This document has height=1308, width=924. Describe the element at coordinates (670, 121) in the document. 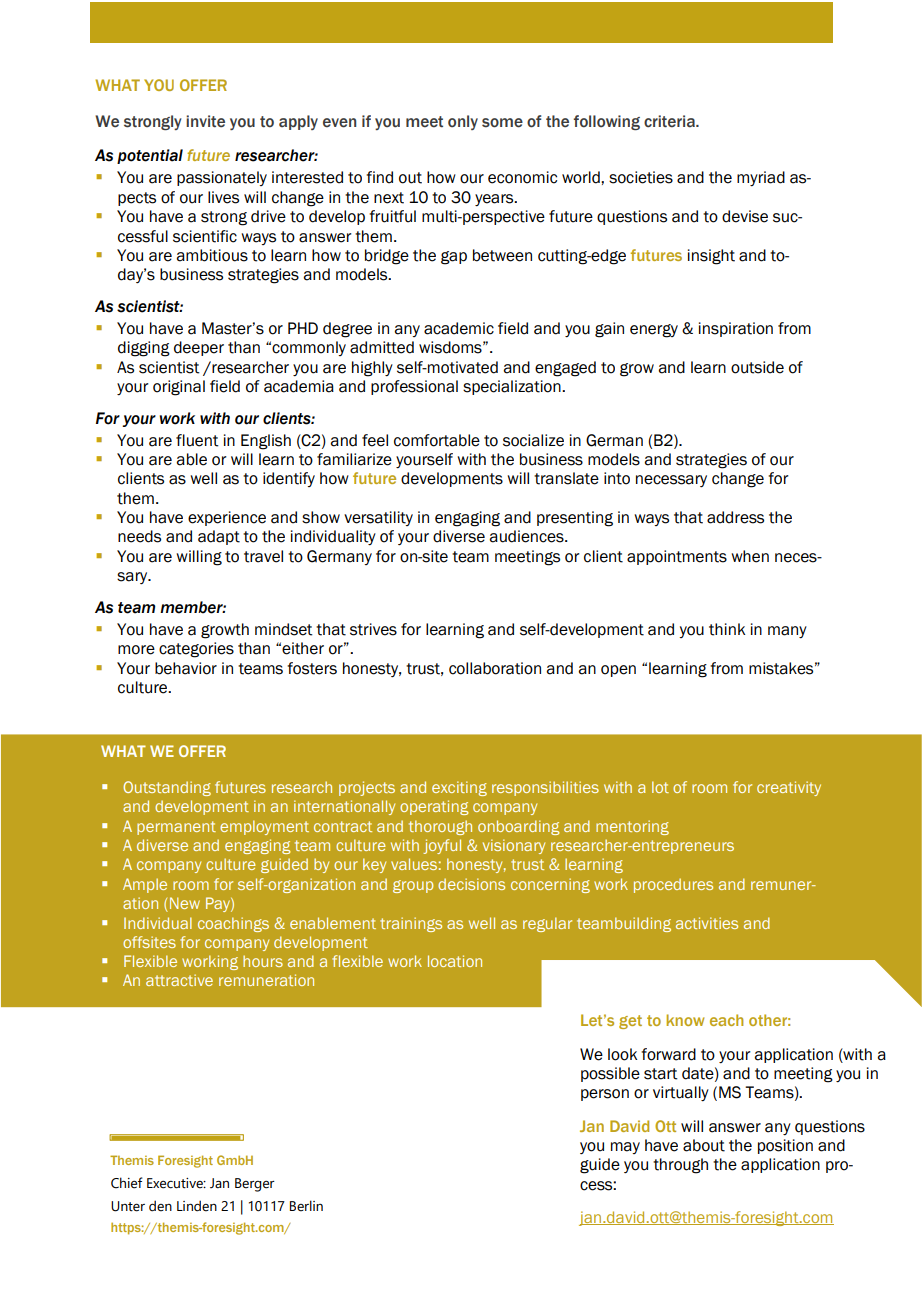

I see `criteria` at that location.
